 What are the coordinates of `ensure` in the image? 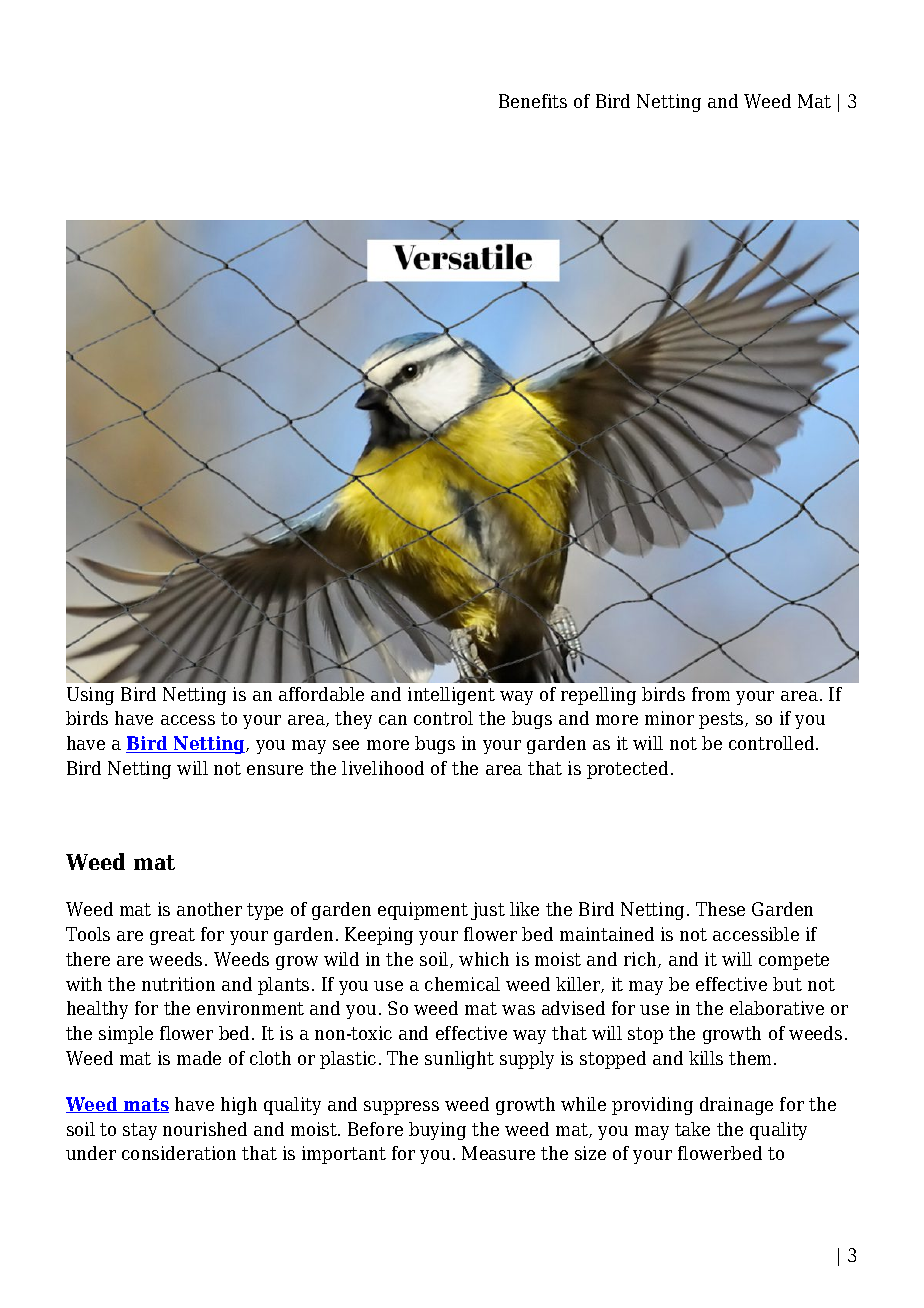 It's located at (275, 770).
